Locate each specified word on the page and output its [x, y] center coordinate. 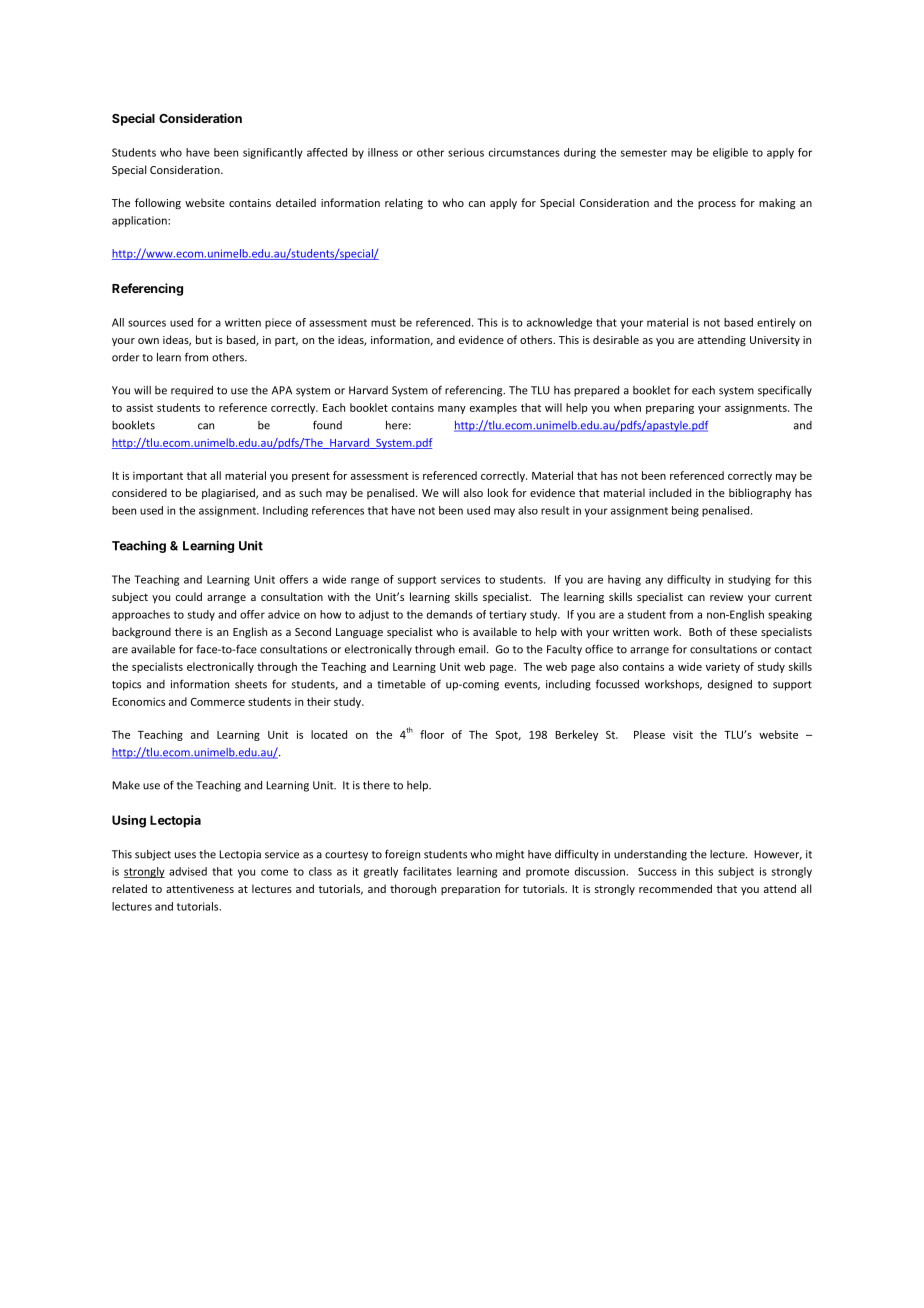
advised [188, 871]
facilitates [427, 871]
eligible [730, 153]
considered [139, 492]
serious [466, 152]
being [685, 511]
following [158, 203]
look [498, 492]
